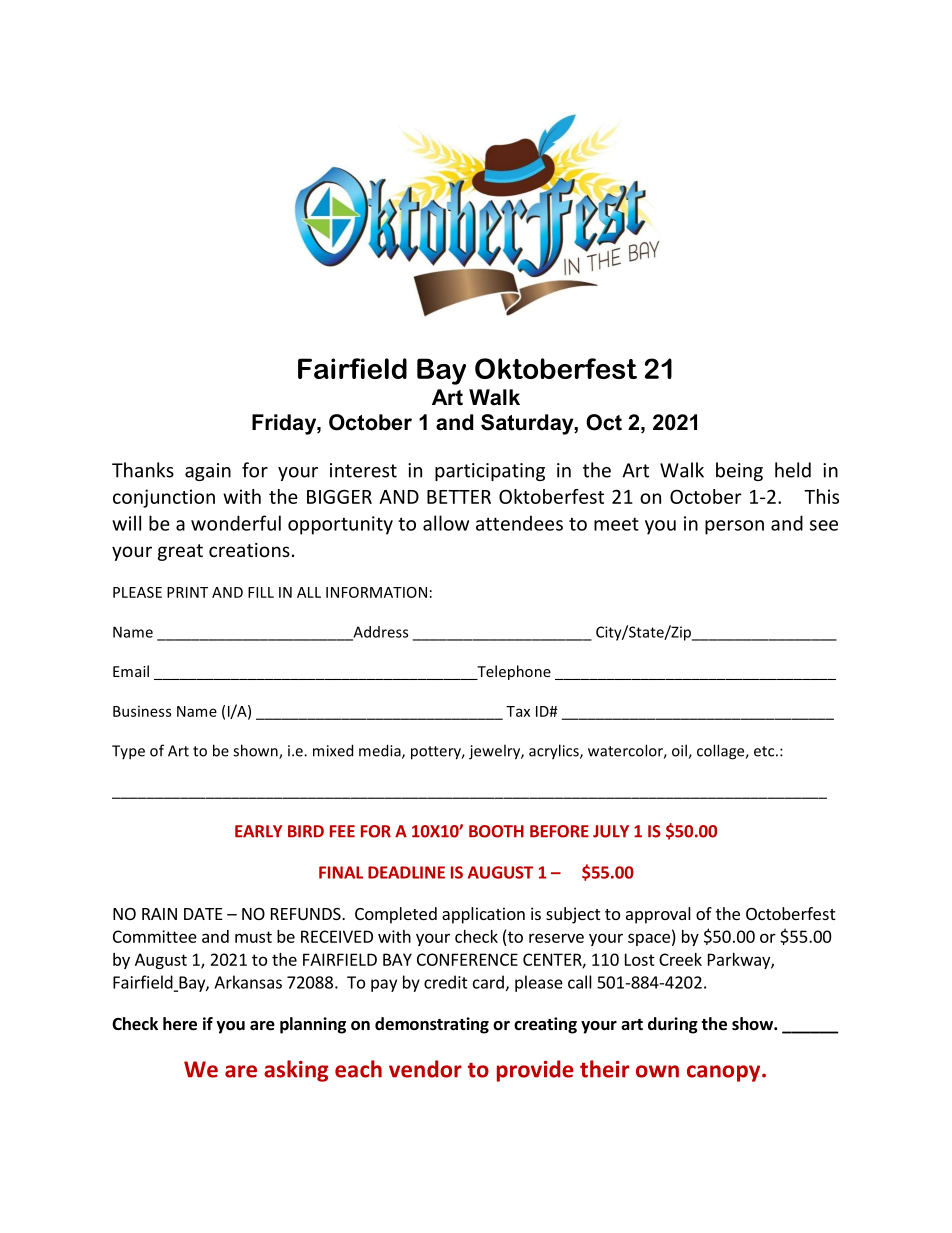 Image resolution: width=952 pixels, height=1233 pixels. What do you see at coordinates (725, 1073) in the screenshot?
I see `canopy` at bounding box center [725, 1073].
